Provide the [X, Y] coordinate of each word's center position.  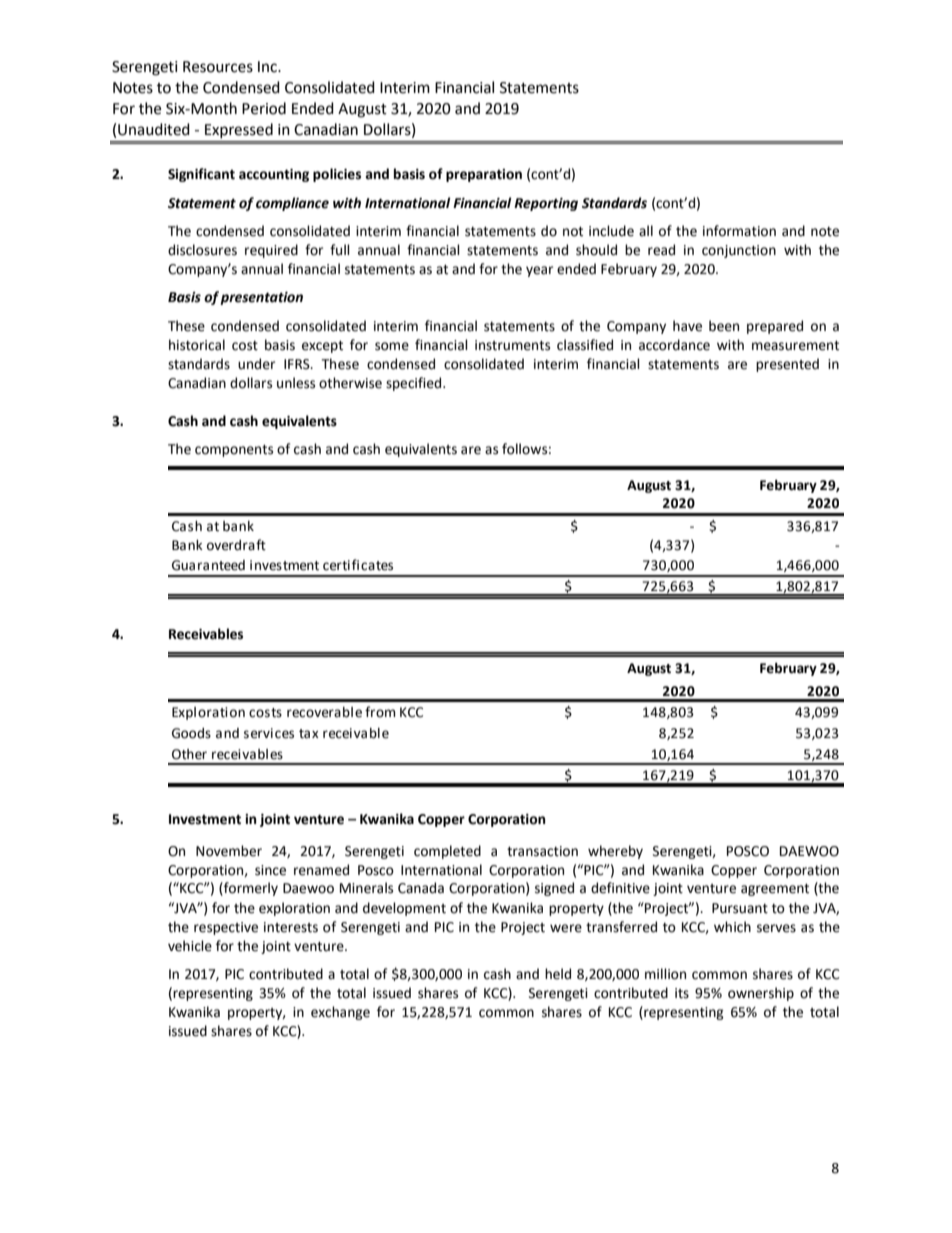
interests [291, 927]
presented [787, 365]
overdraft [236, 545]
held [558, 974]
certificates [358, 565]
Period [264, 108]
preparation [484, 175]
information [739, 231]
